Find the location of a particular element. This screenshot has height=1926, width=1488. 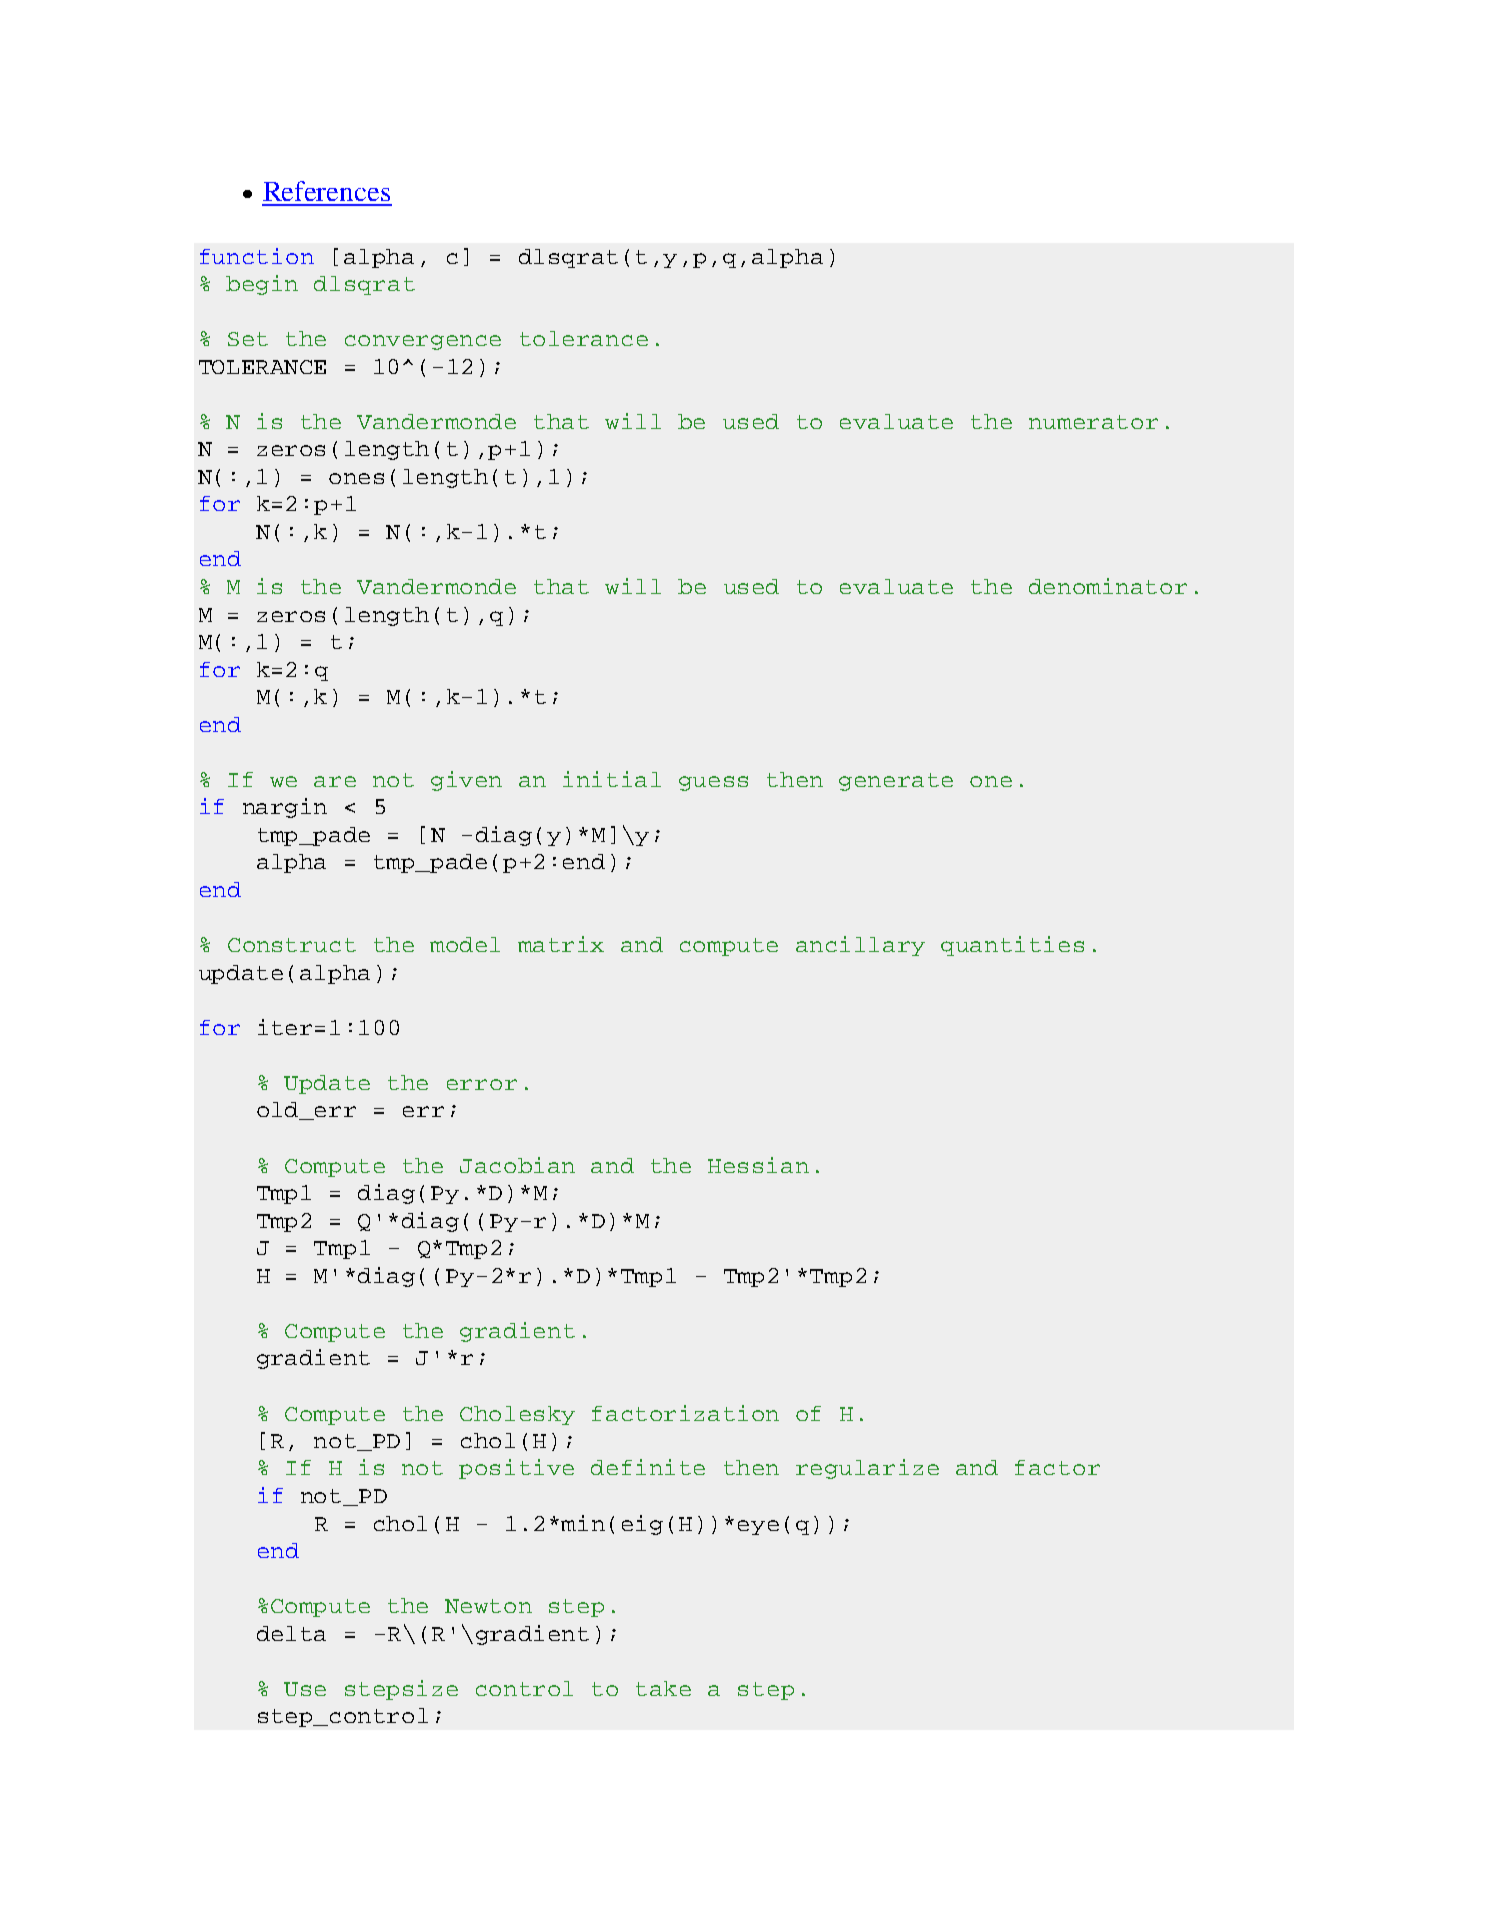

ancillary is located at coordinates (860, 946).
